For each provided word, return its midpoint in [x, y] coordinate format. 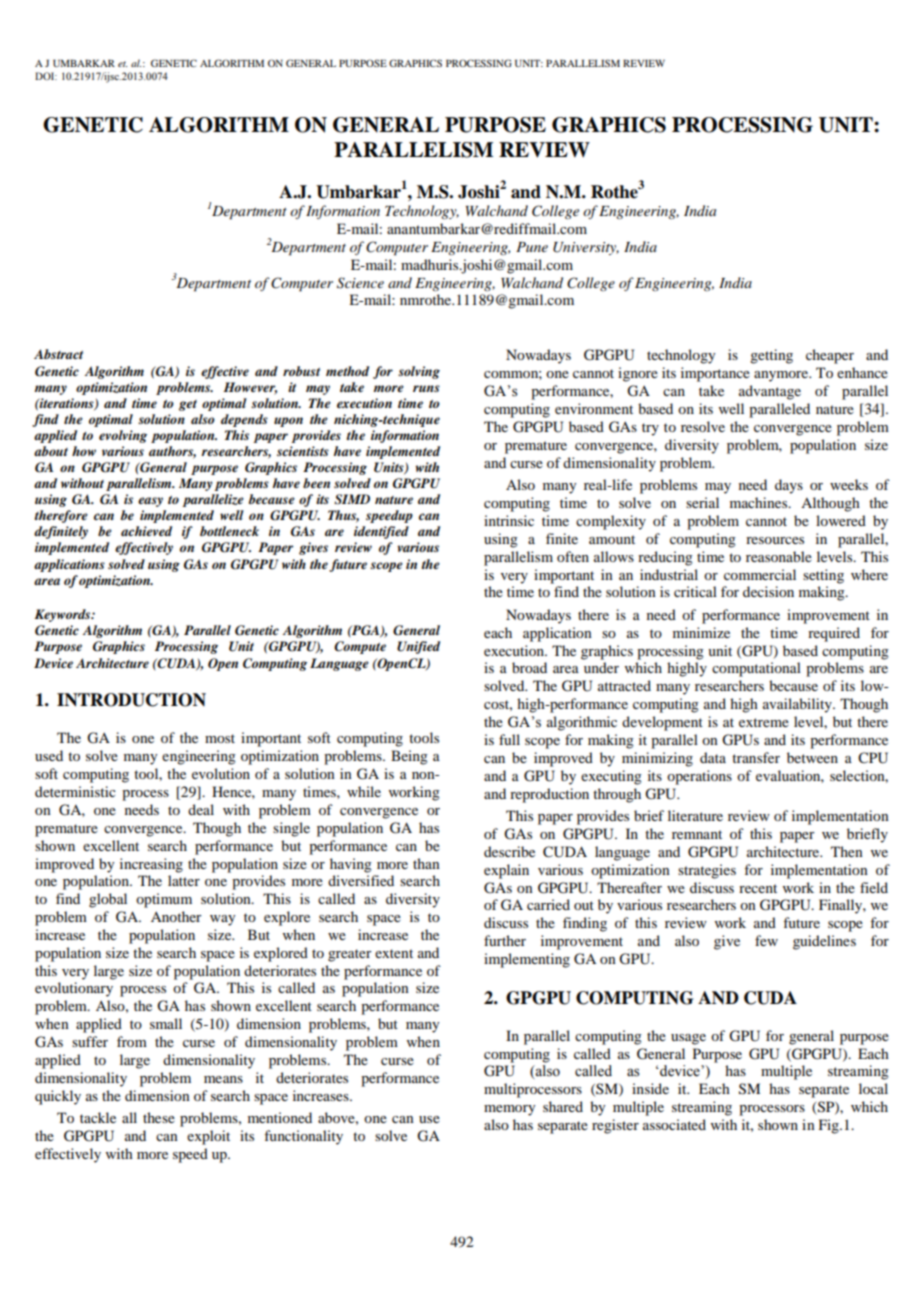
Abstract [58, 354]
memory [509, 1110]
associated [674, 1124]
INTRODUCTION [131, 700]
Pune [532, 247]
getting [771, 356]
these [159, 1117]
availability [798, 705]
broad [529, 667]
